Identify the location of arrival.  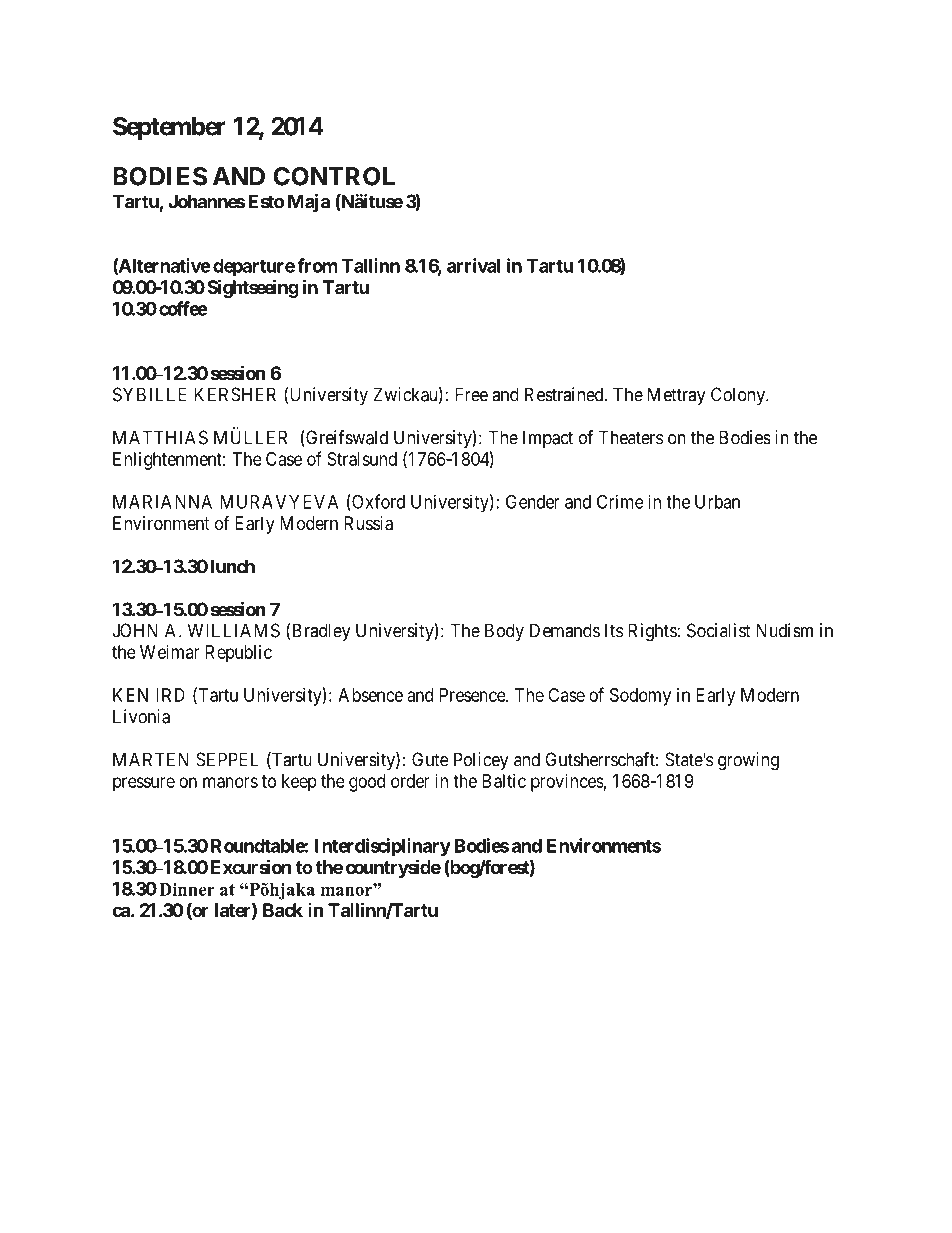
(473, 265).
